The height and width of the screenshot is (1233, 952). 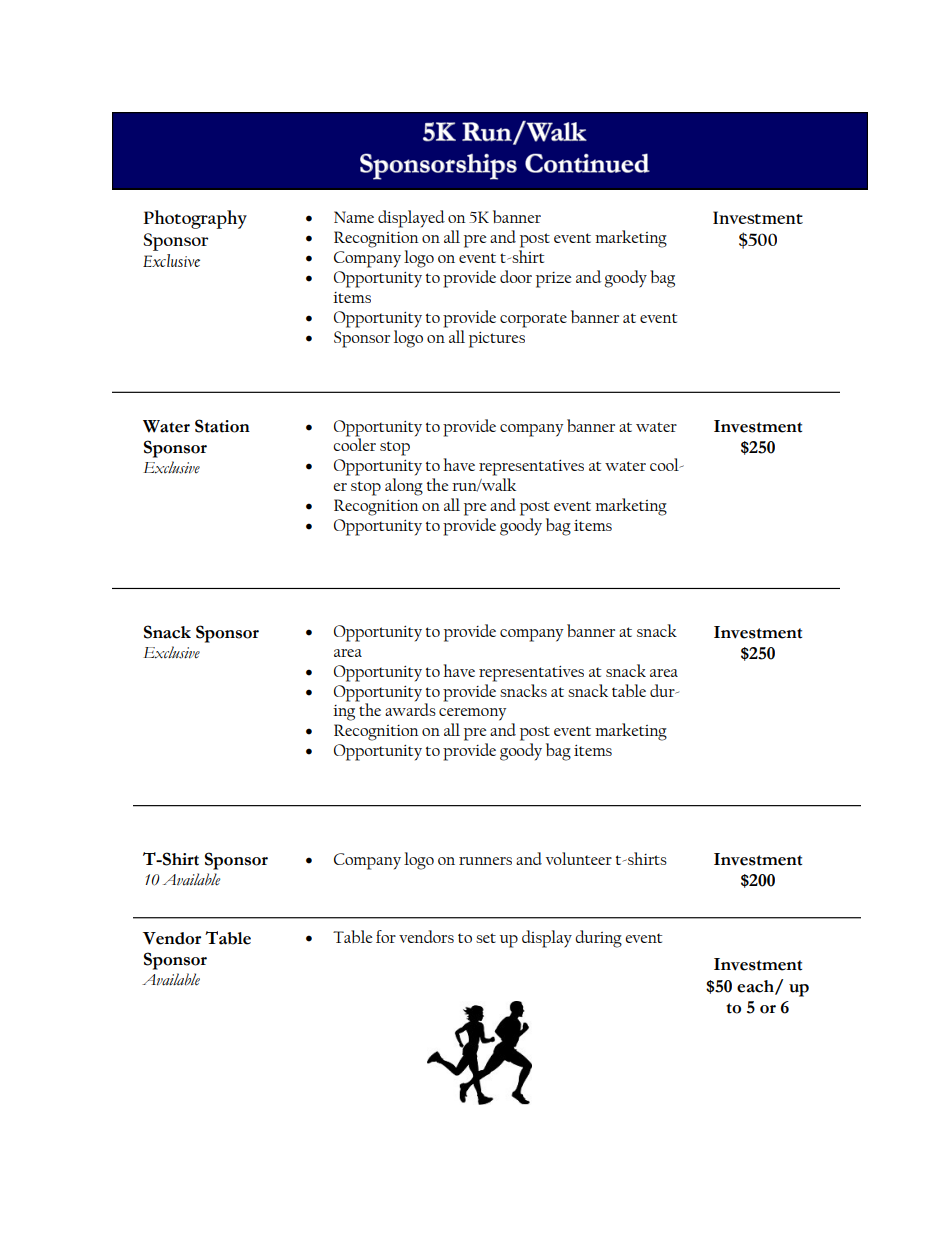 What do you see at coordinates (404, 487) in the screenshot?
I see `along` at bounding box center [404, 487].
